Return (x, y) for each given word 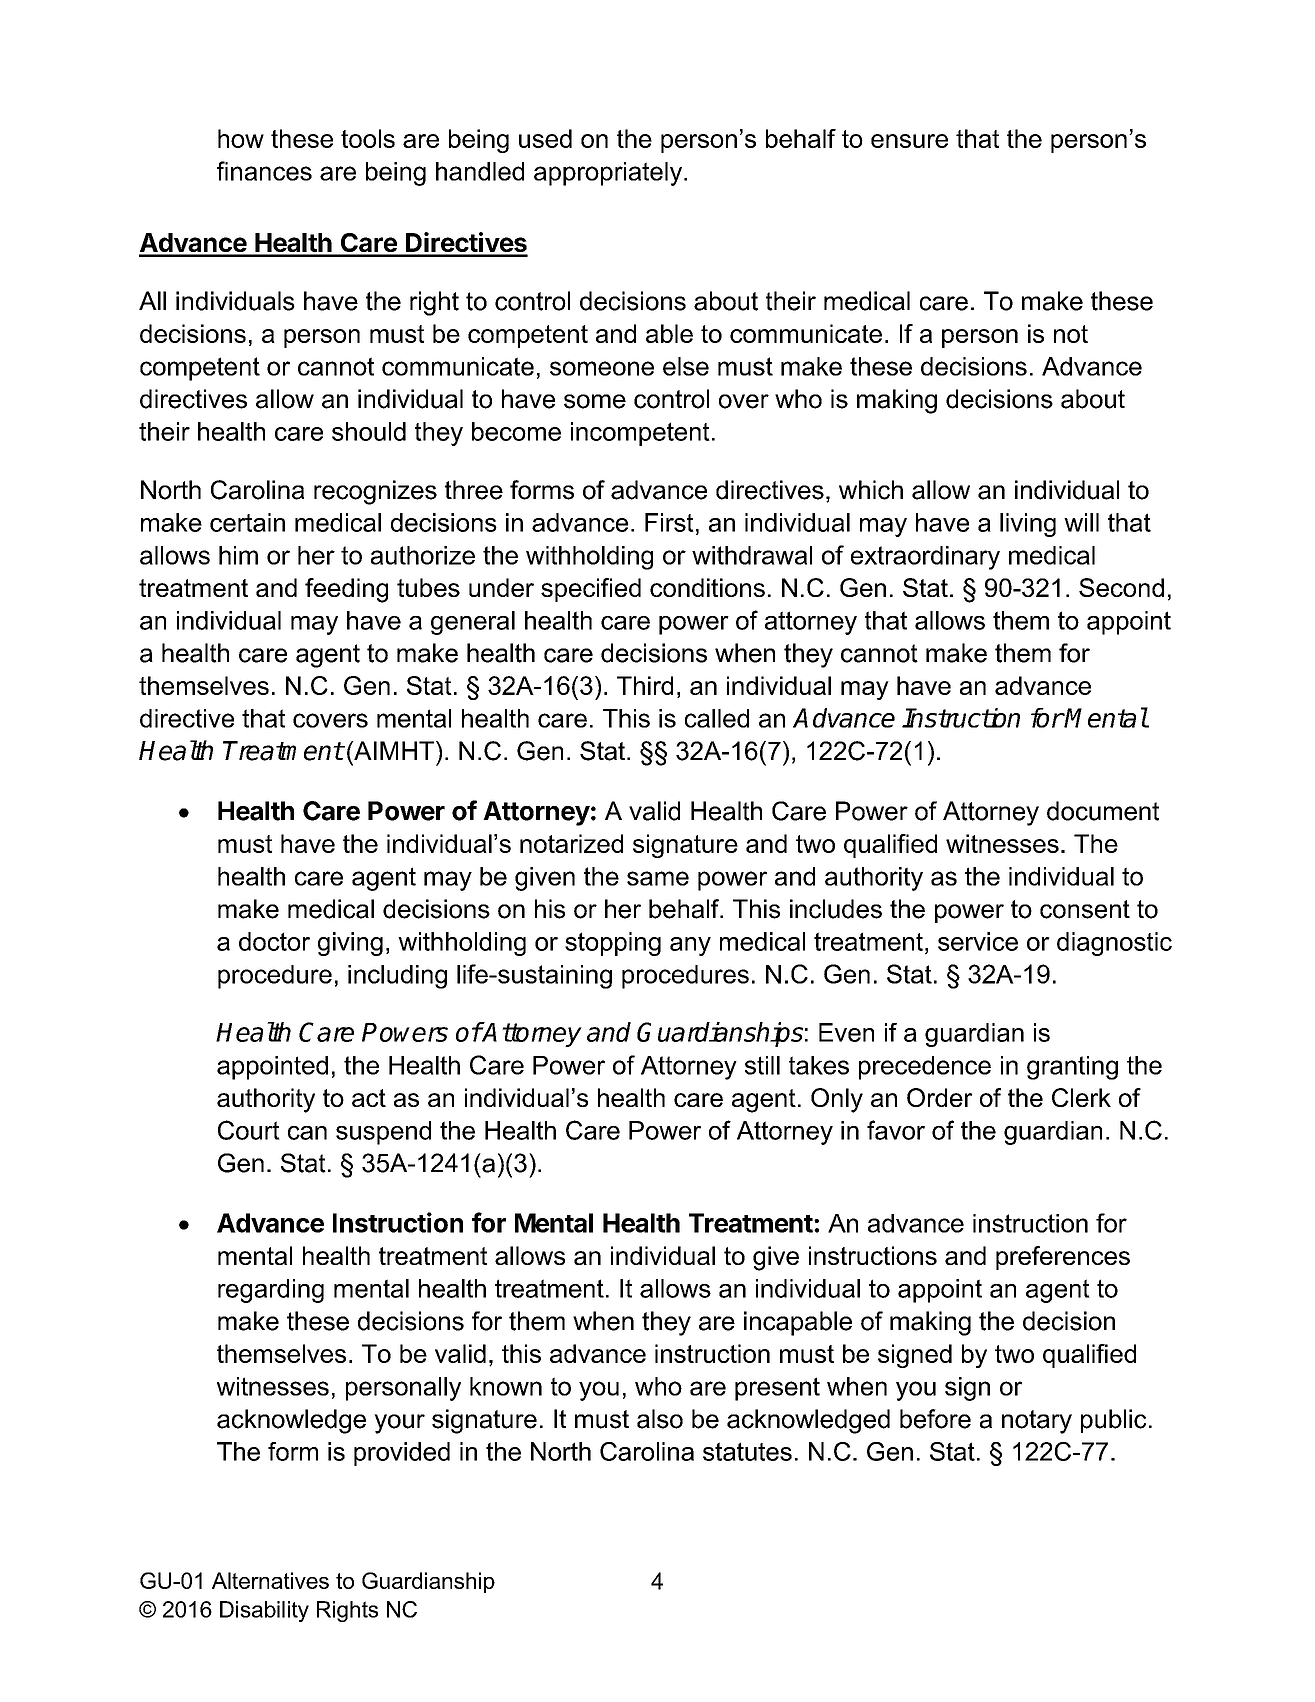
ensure (909, 141)
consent (1085, 909)
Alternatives (270, 1580)
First (669, 522)
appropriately (609, 174)
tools (368, 138)
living (1028, 525)
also (660, 1419)
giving (350, 944)
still (762, 1065)
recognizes (375, 492)
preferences (1063, 1258)
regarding (271, 1291)
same (658, 878)
